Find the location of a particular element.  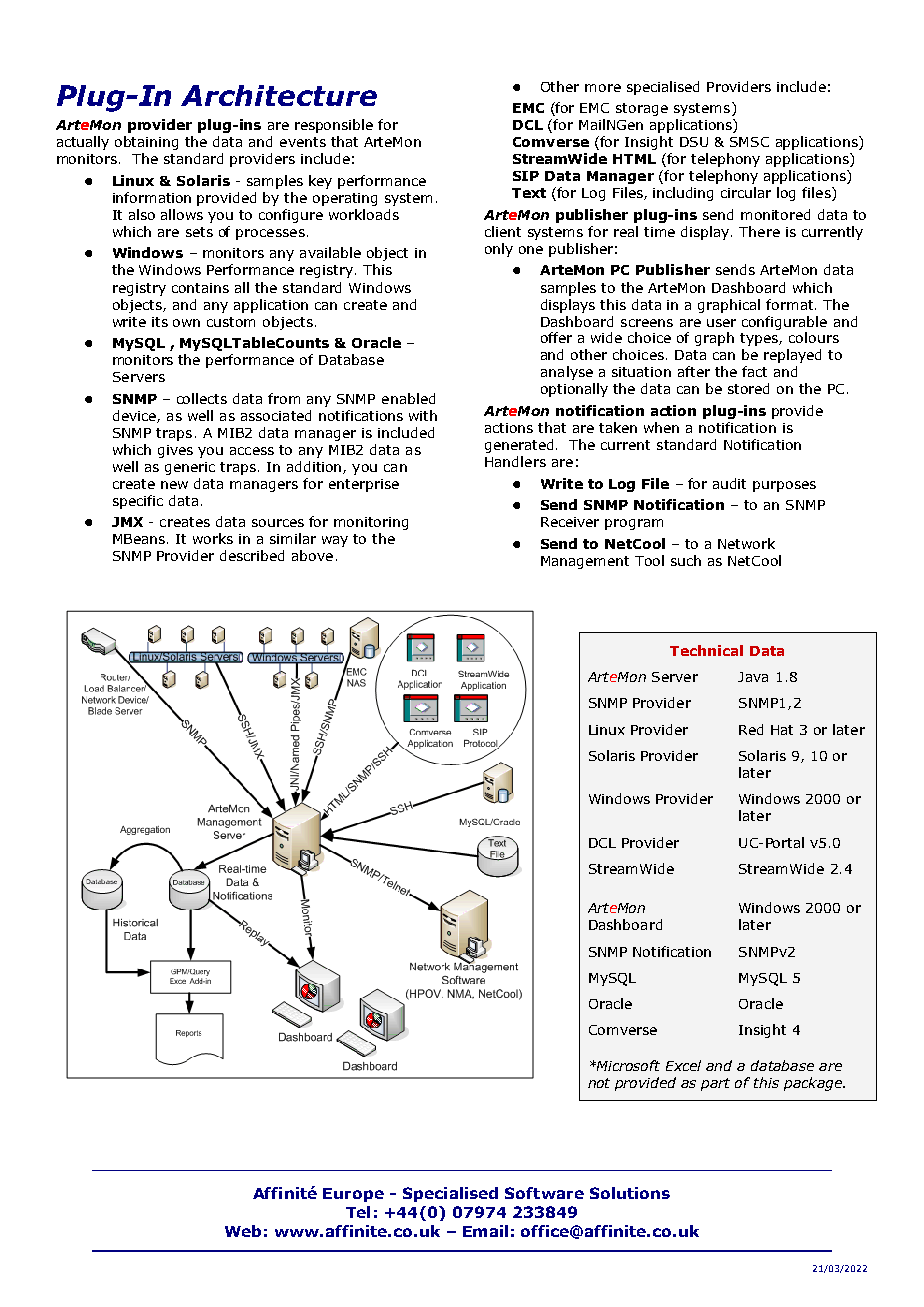

Handlers is located at coordinates (515, 461).
